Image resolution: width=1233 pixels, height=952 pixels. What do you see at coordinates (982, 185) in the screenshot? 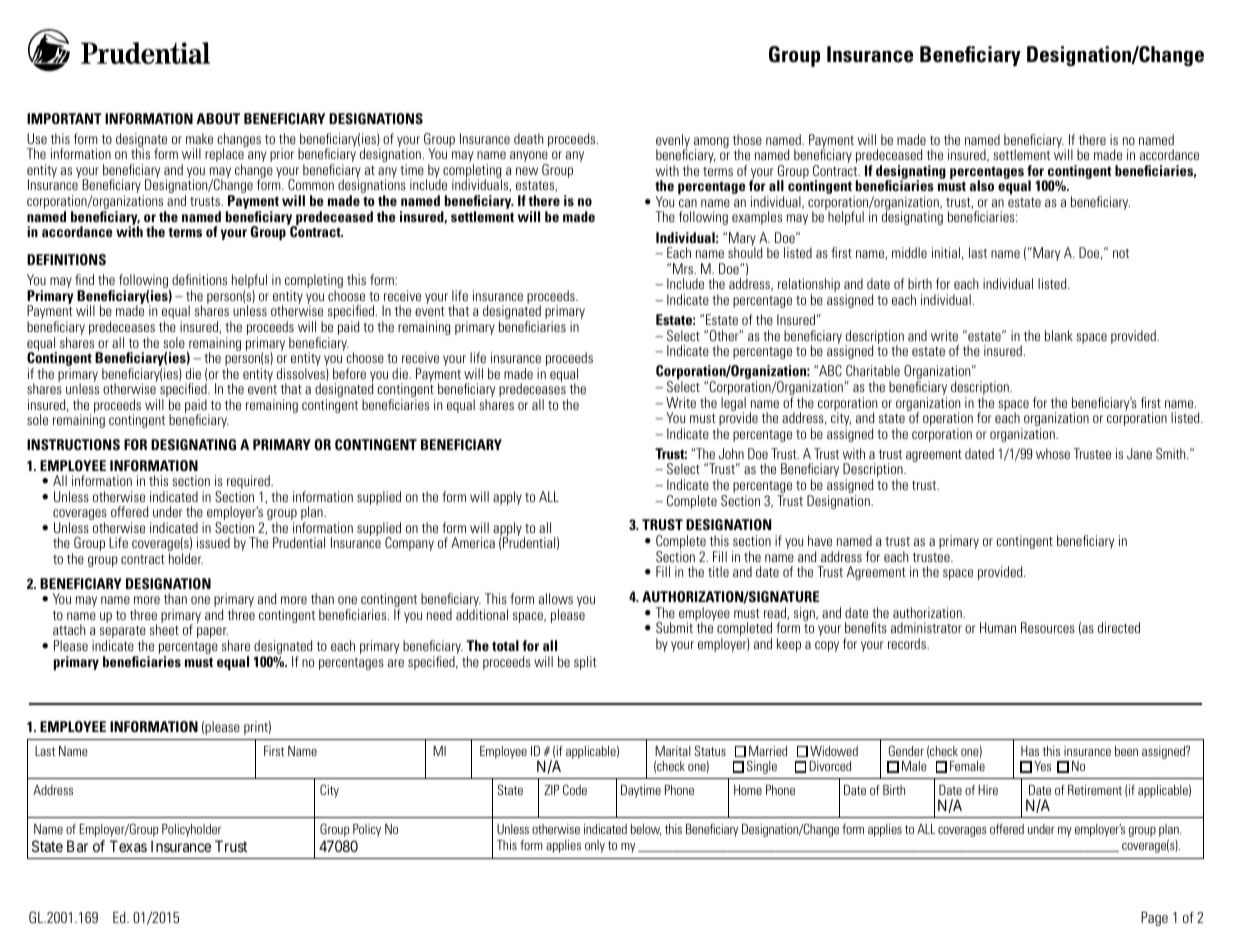
I see `also` at bounding box center [982, 185].
